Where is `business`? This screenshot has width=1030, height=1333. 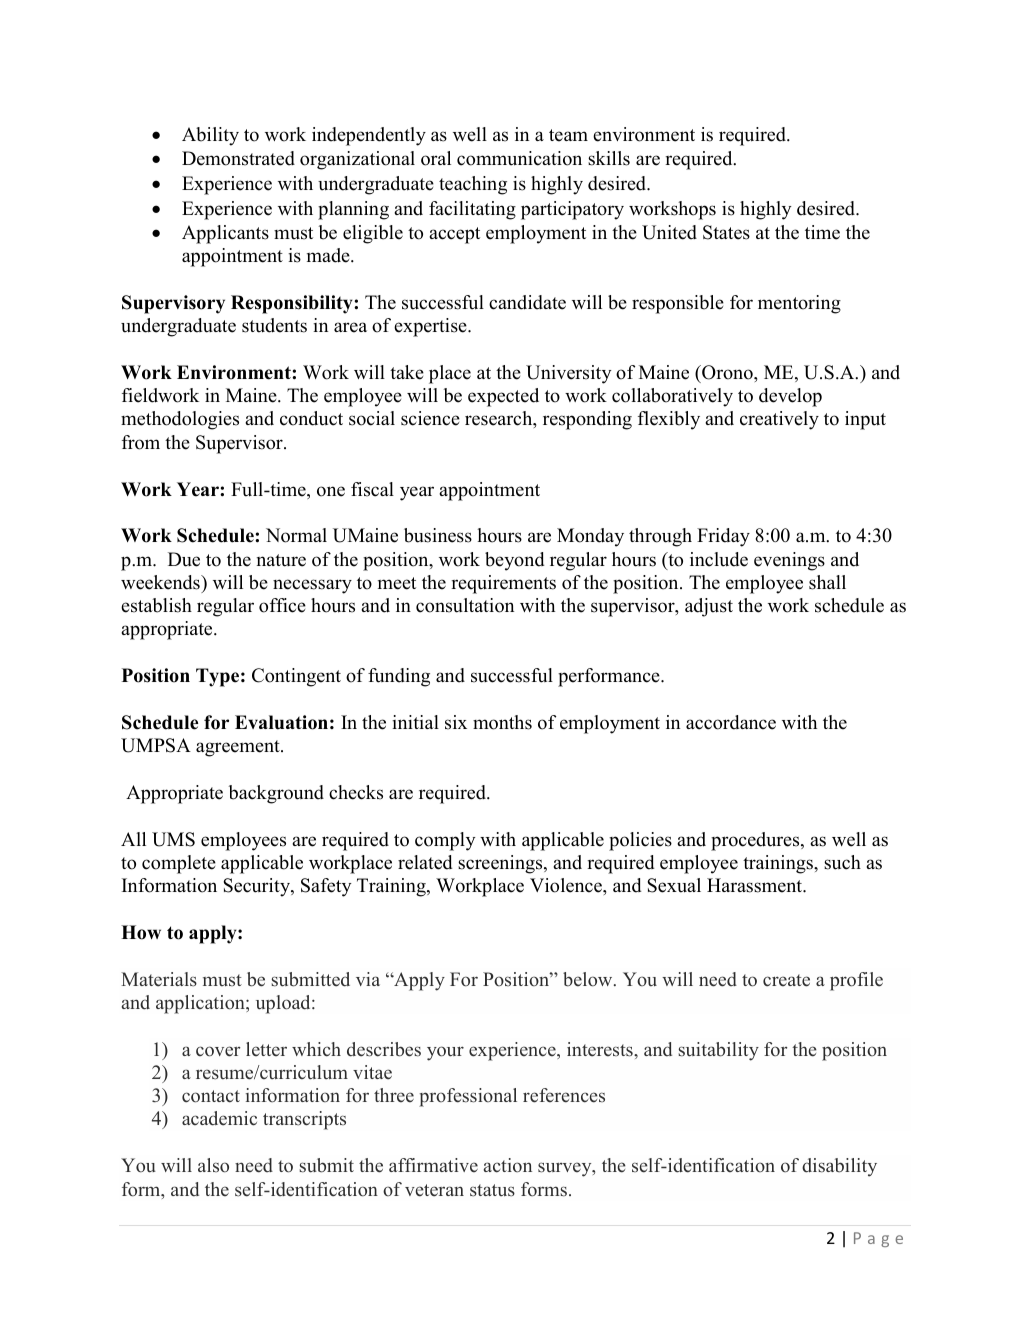
business is located at coordinates (438, 535).
